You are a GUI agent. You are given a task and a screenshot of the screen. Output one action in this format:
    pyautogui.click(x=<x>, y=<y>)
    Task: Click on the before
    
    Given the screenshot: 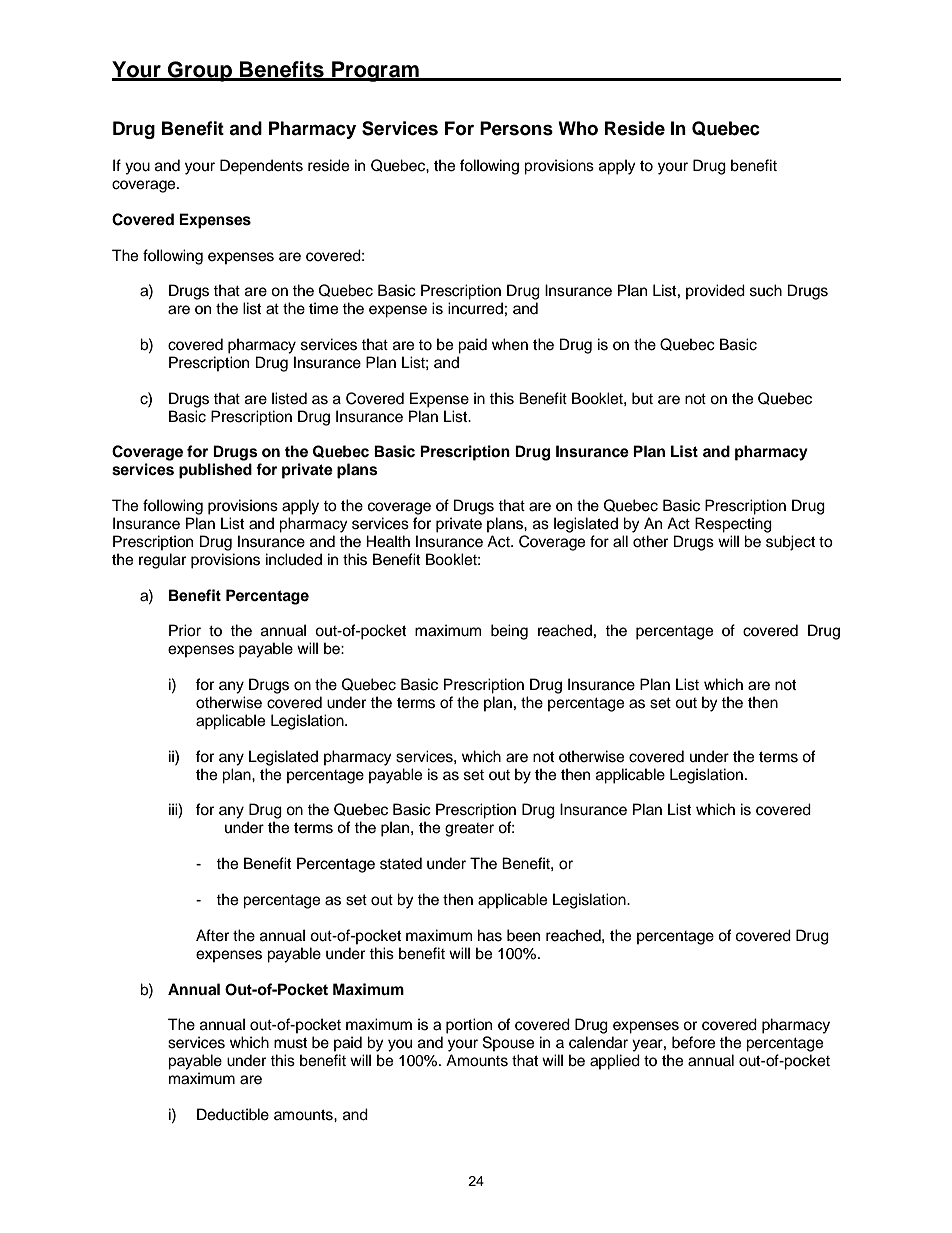 What is the action you would take?
    pyautogui.click(x=693, y=1042)
